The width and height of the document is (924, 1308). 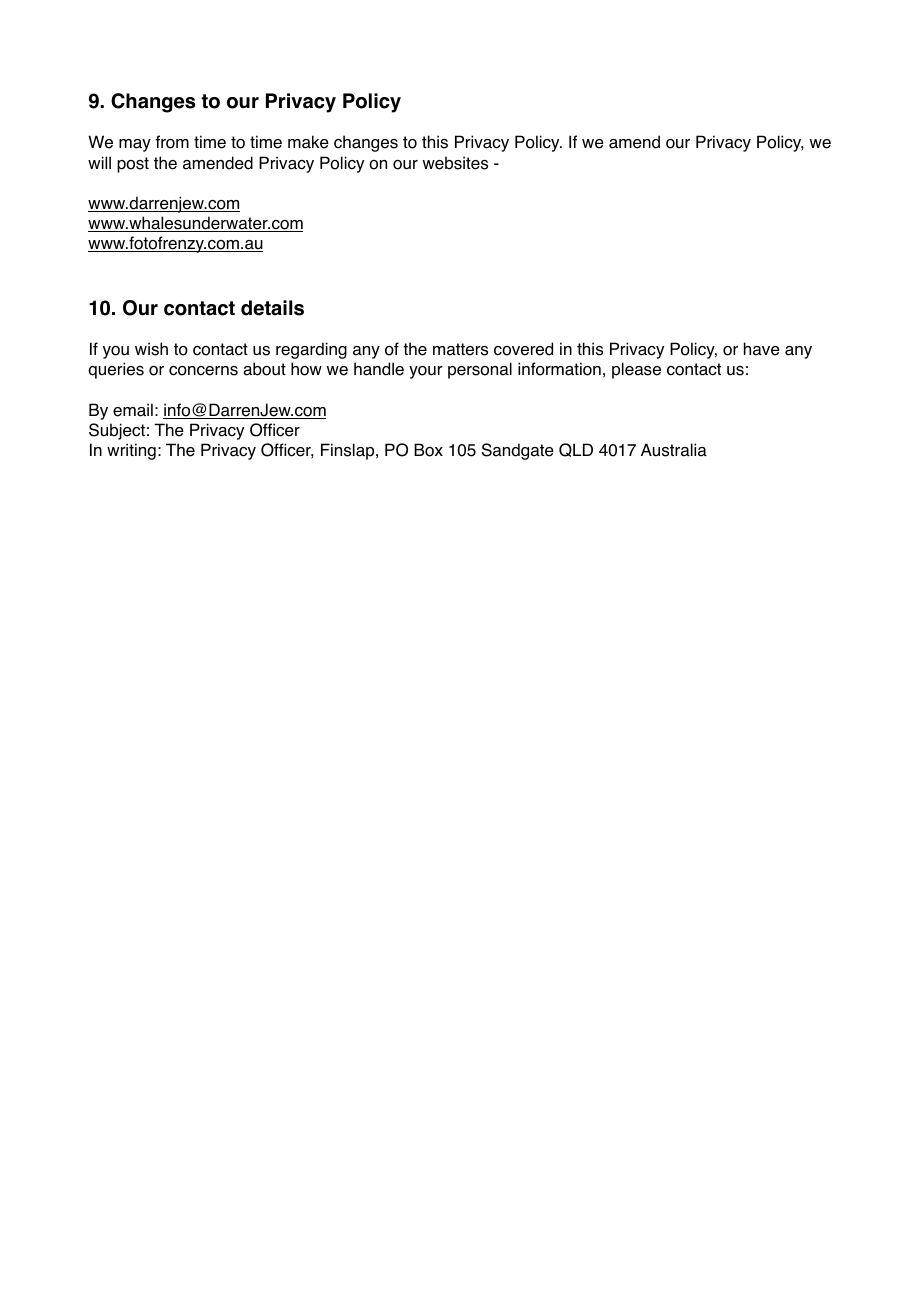 I want to click on from, so click(x=172, y=142).
